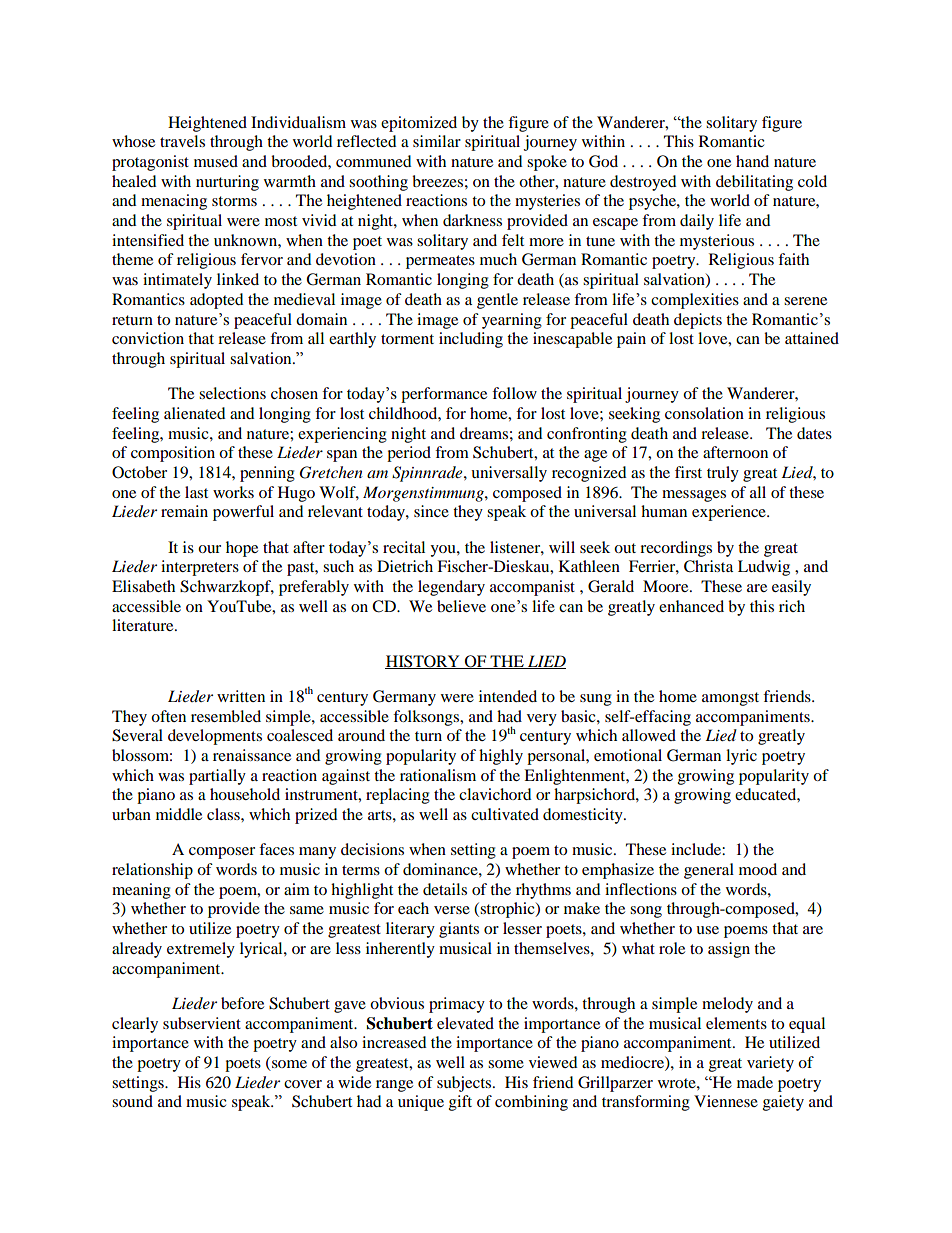 The image size is (952, 1233). What do you see at coordinates (437, 141) in the document?
I see `similar` at bounding box center [437, 141].
